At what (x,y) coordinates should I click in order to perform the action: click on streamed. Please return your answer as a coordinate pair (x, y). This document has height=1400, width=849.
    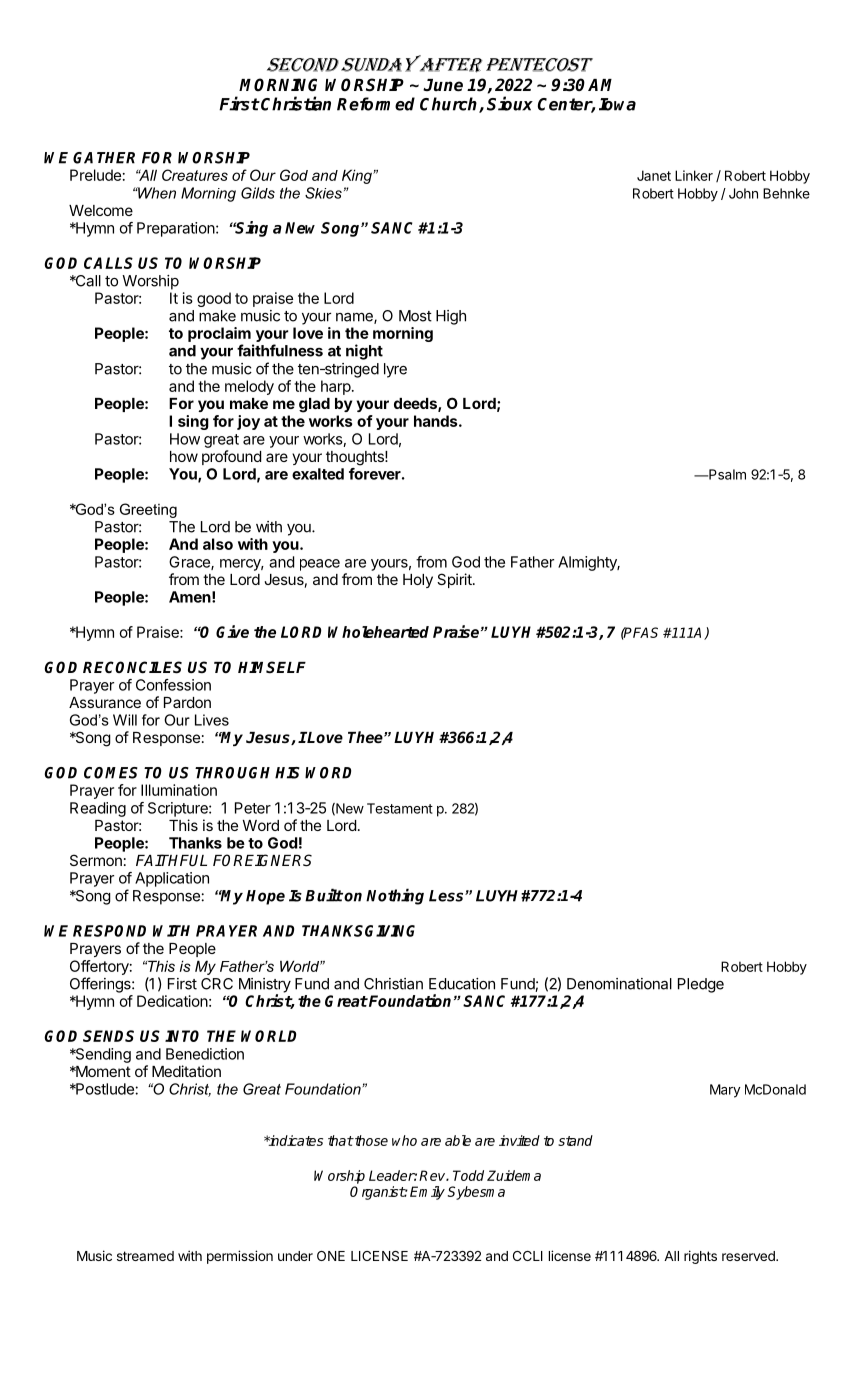
    Looking at the image, I should click on (145, 1256).
